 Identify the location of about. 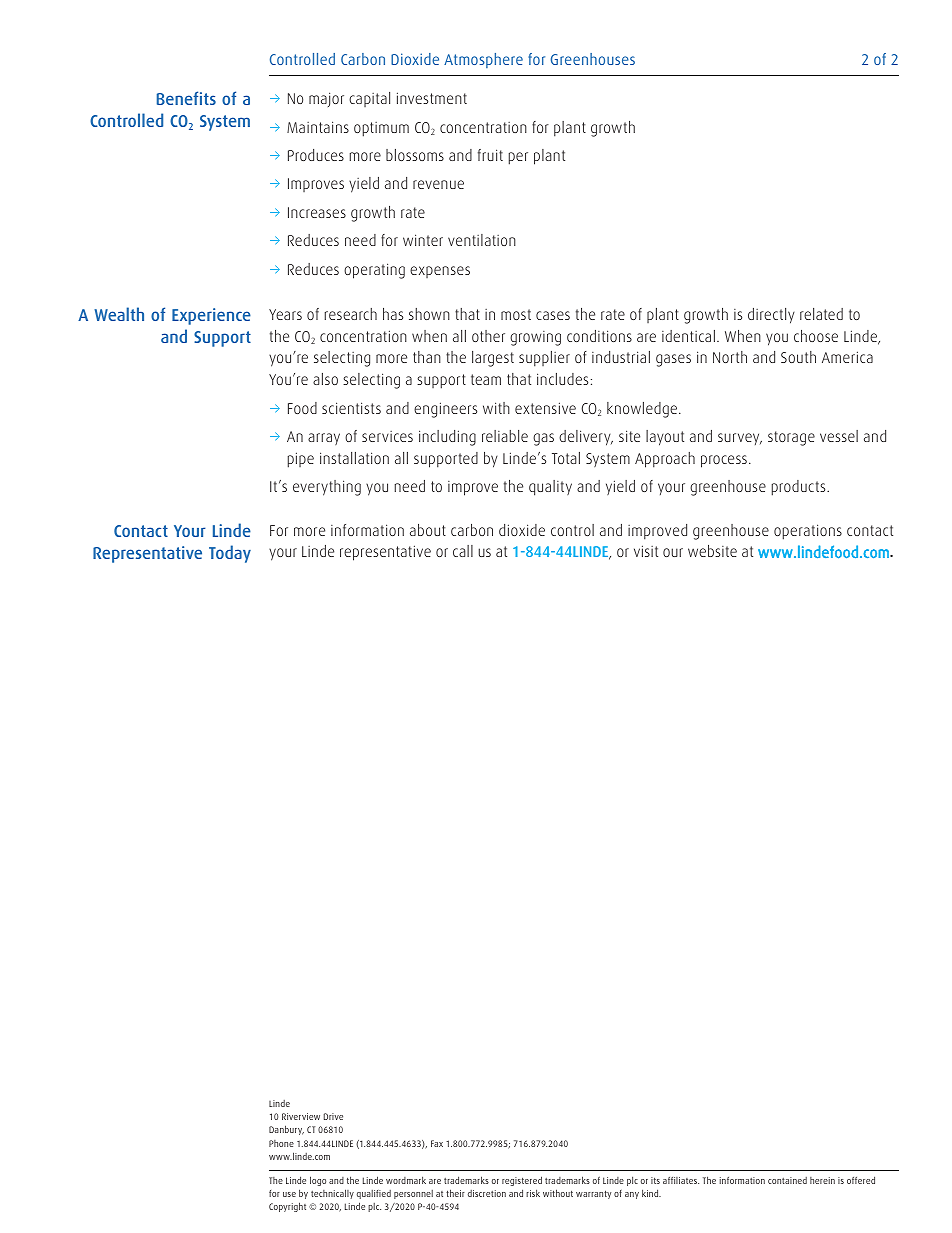
(428, 530).
